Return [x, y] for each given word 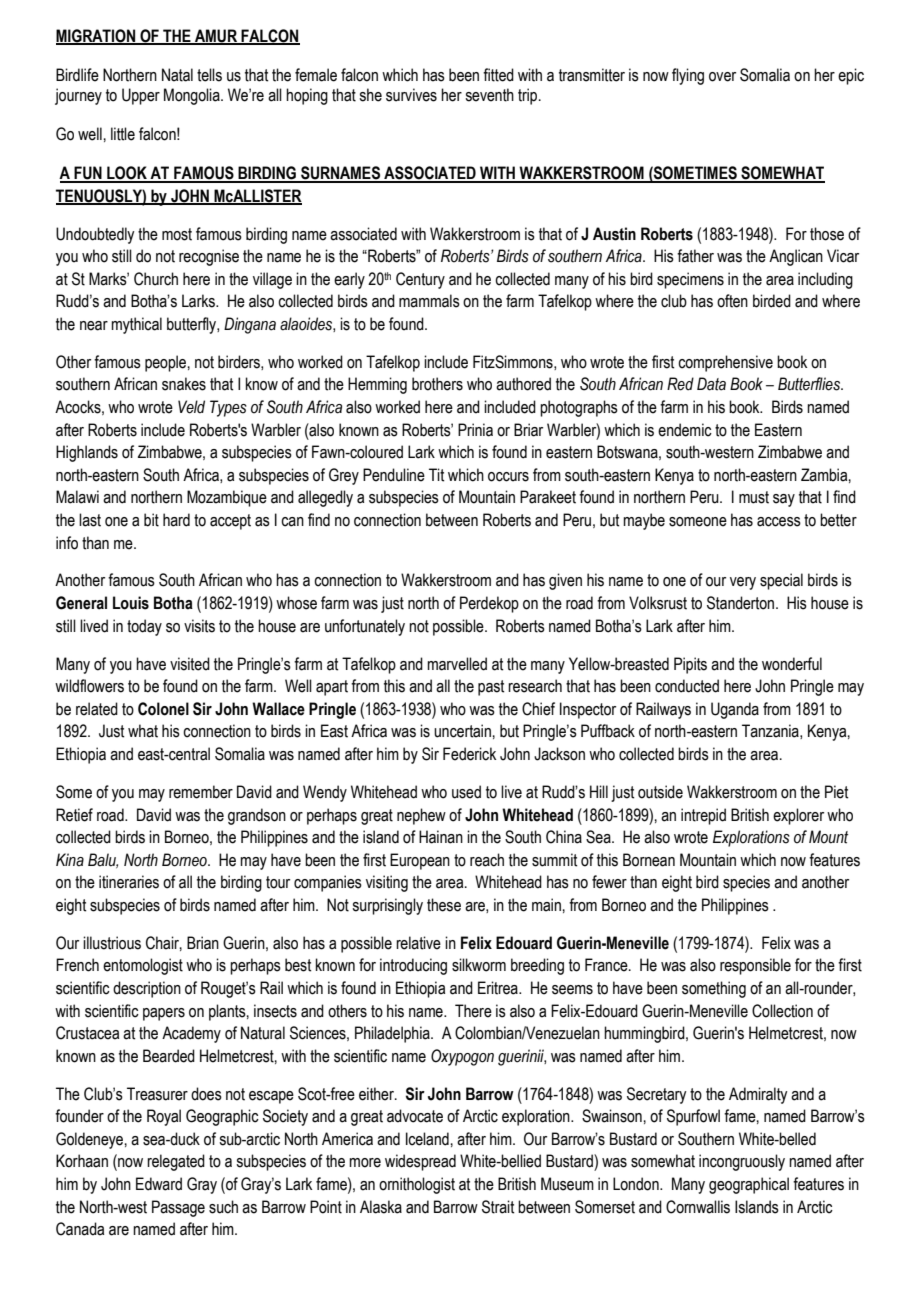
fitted [498, 75]
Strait [498, 1207]
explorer [798, 816]
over [722, 77]
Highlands [87, 453]
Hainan [441, 837]
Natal [177, 75]
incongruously [742, 1162]
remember [201, 792]
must [754, 497]
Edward [159, 1184]
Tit [436, 475]
